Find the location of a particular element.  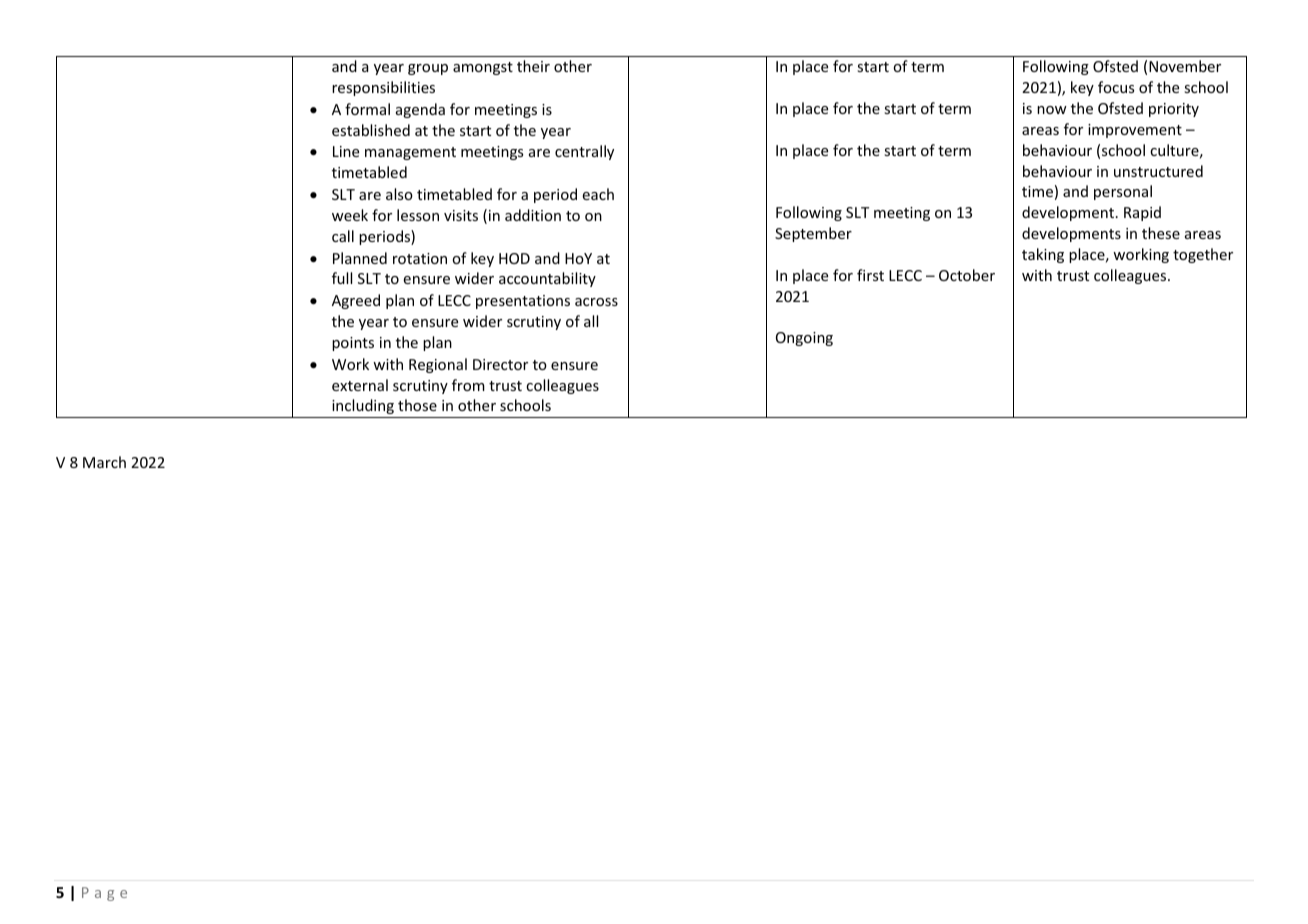

week is located at coordinates (350, 215).
